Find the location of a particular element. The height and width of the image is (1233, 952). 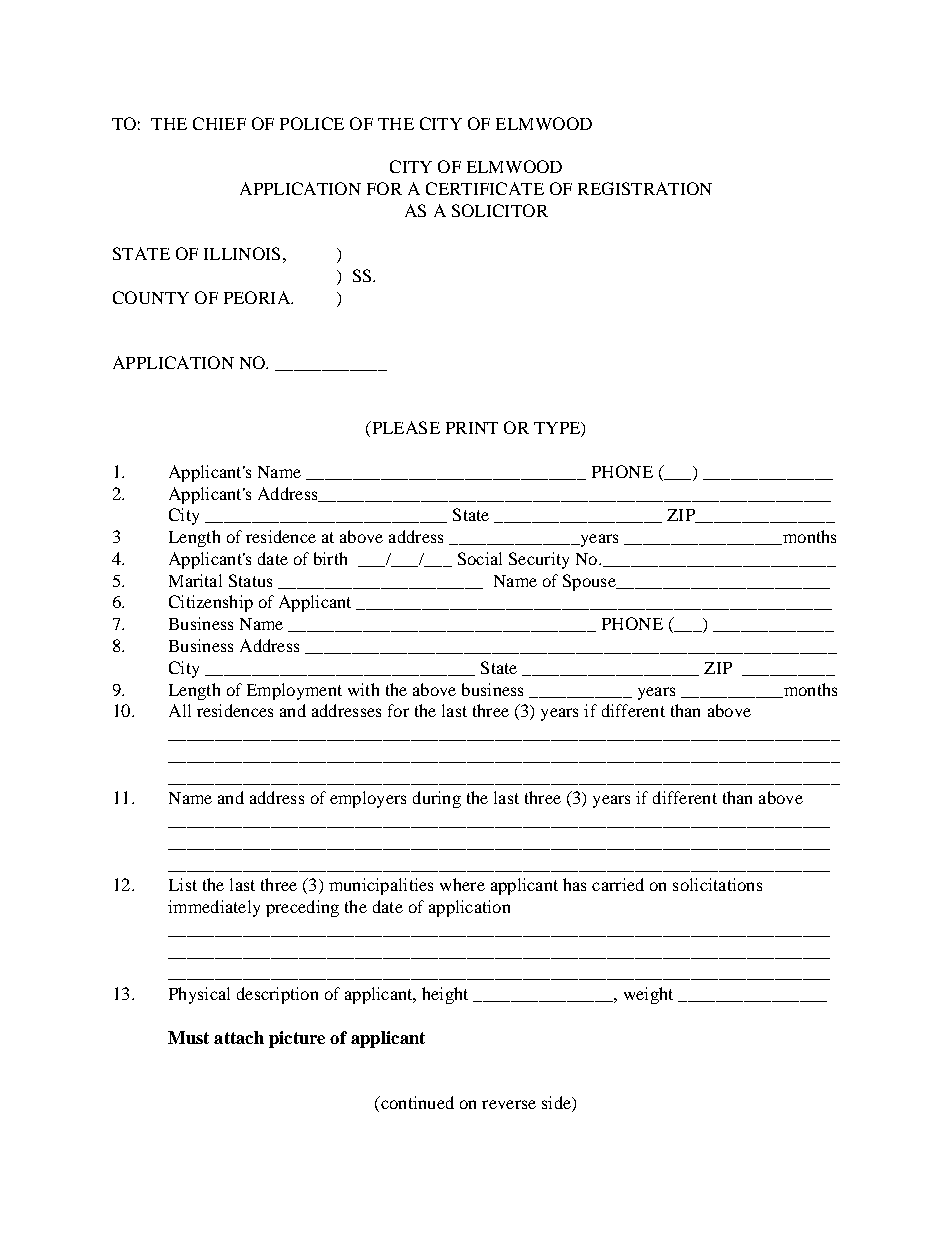

CHIEF is located at coordinates (219, 123).
